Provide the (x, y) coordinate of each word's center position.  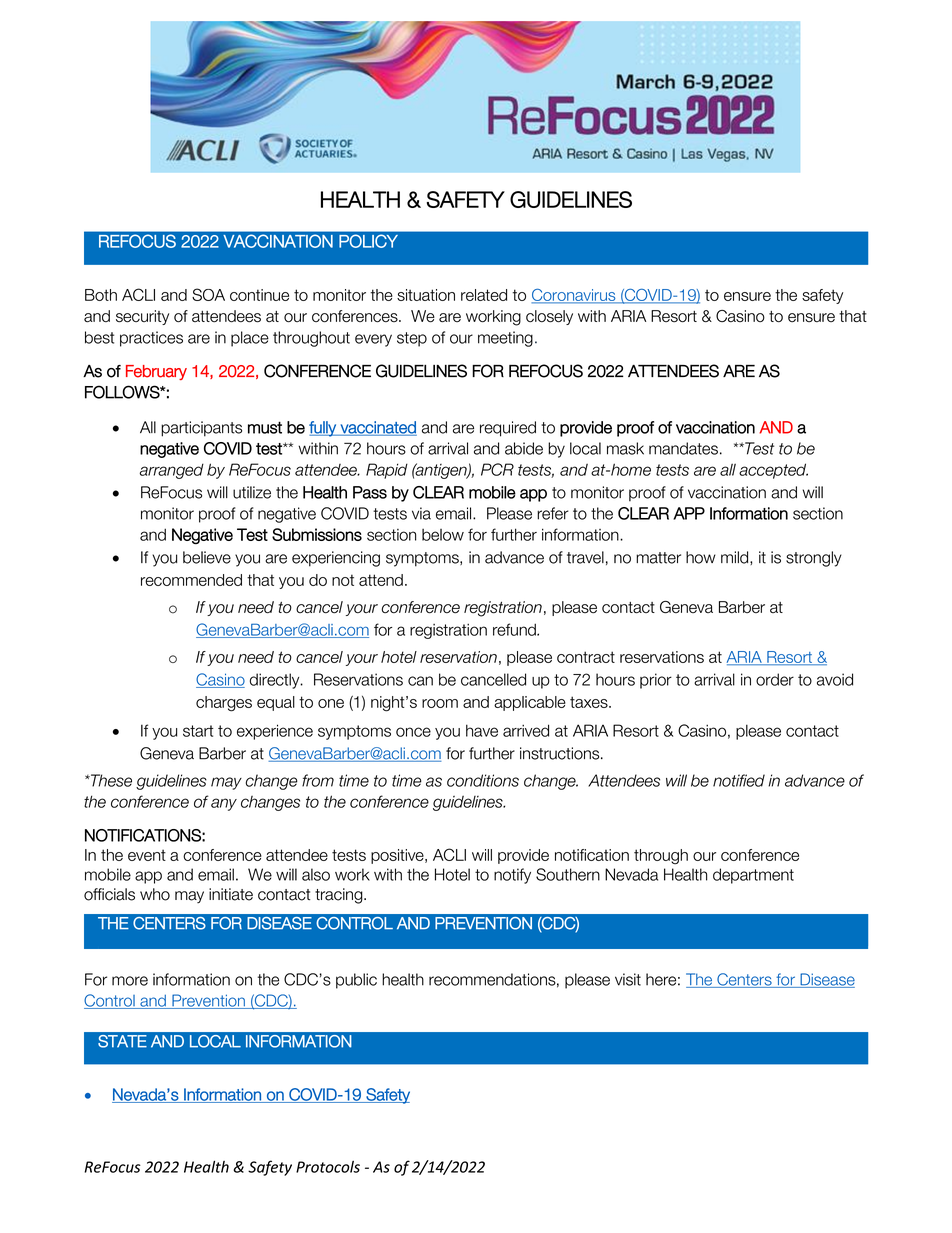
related (484, 295)
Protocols (328, 1167)
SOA (208, 294)
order (775, 679)
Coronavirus (574, 296)
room (440, 703)
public (356, 981)
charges (224, 704)
